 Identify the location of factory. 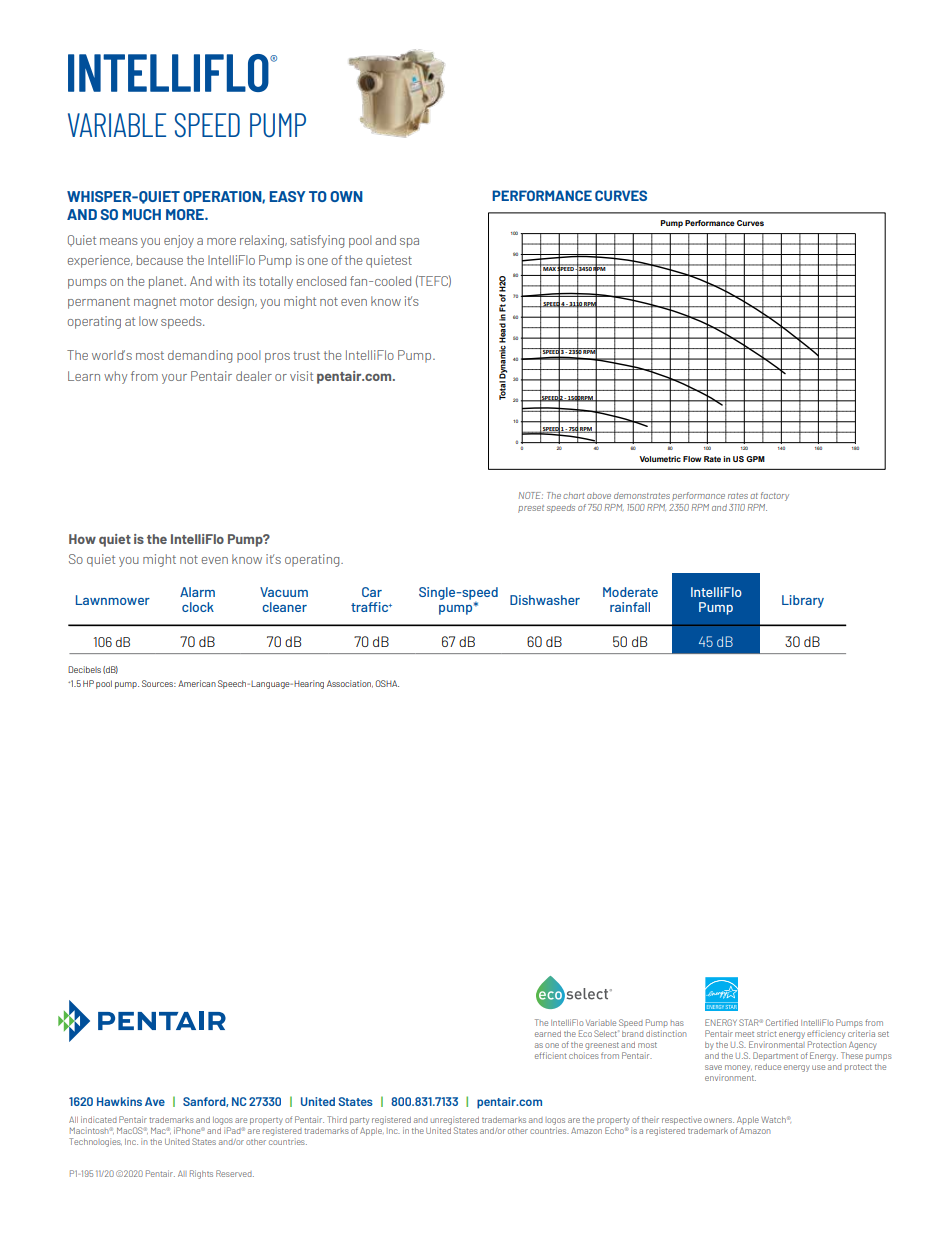
(775, 496).
